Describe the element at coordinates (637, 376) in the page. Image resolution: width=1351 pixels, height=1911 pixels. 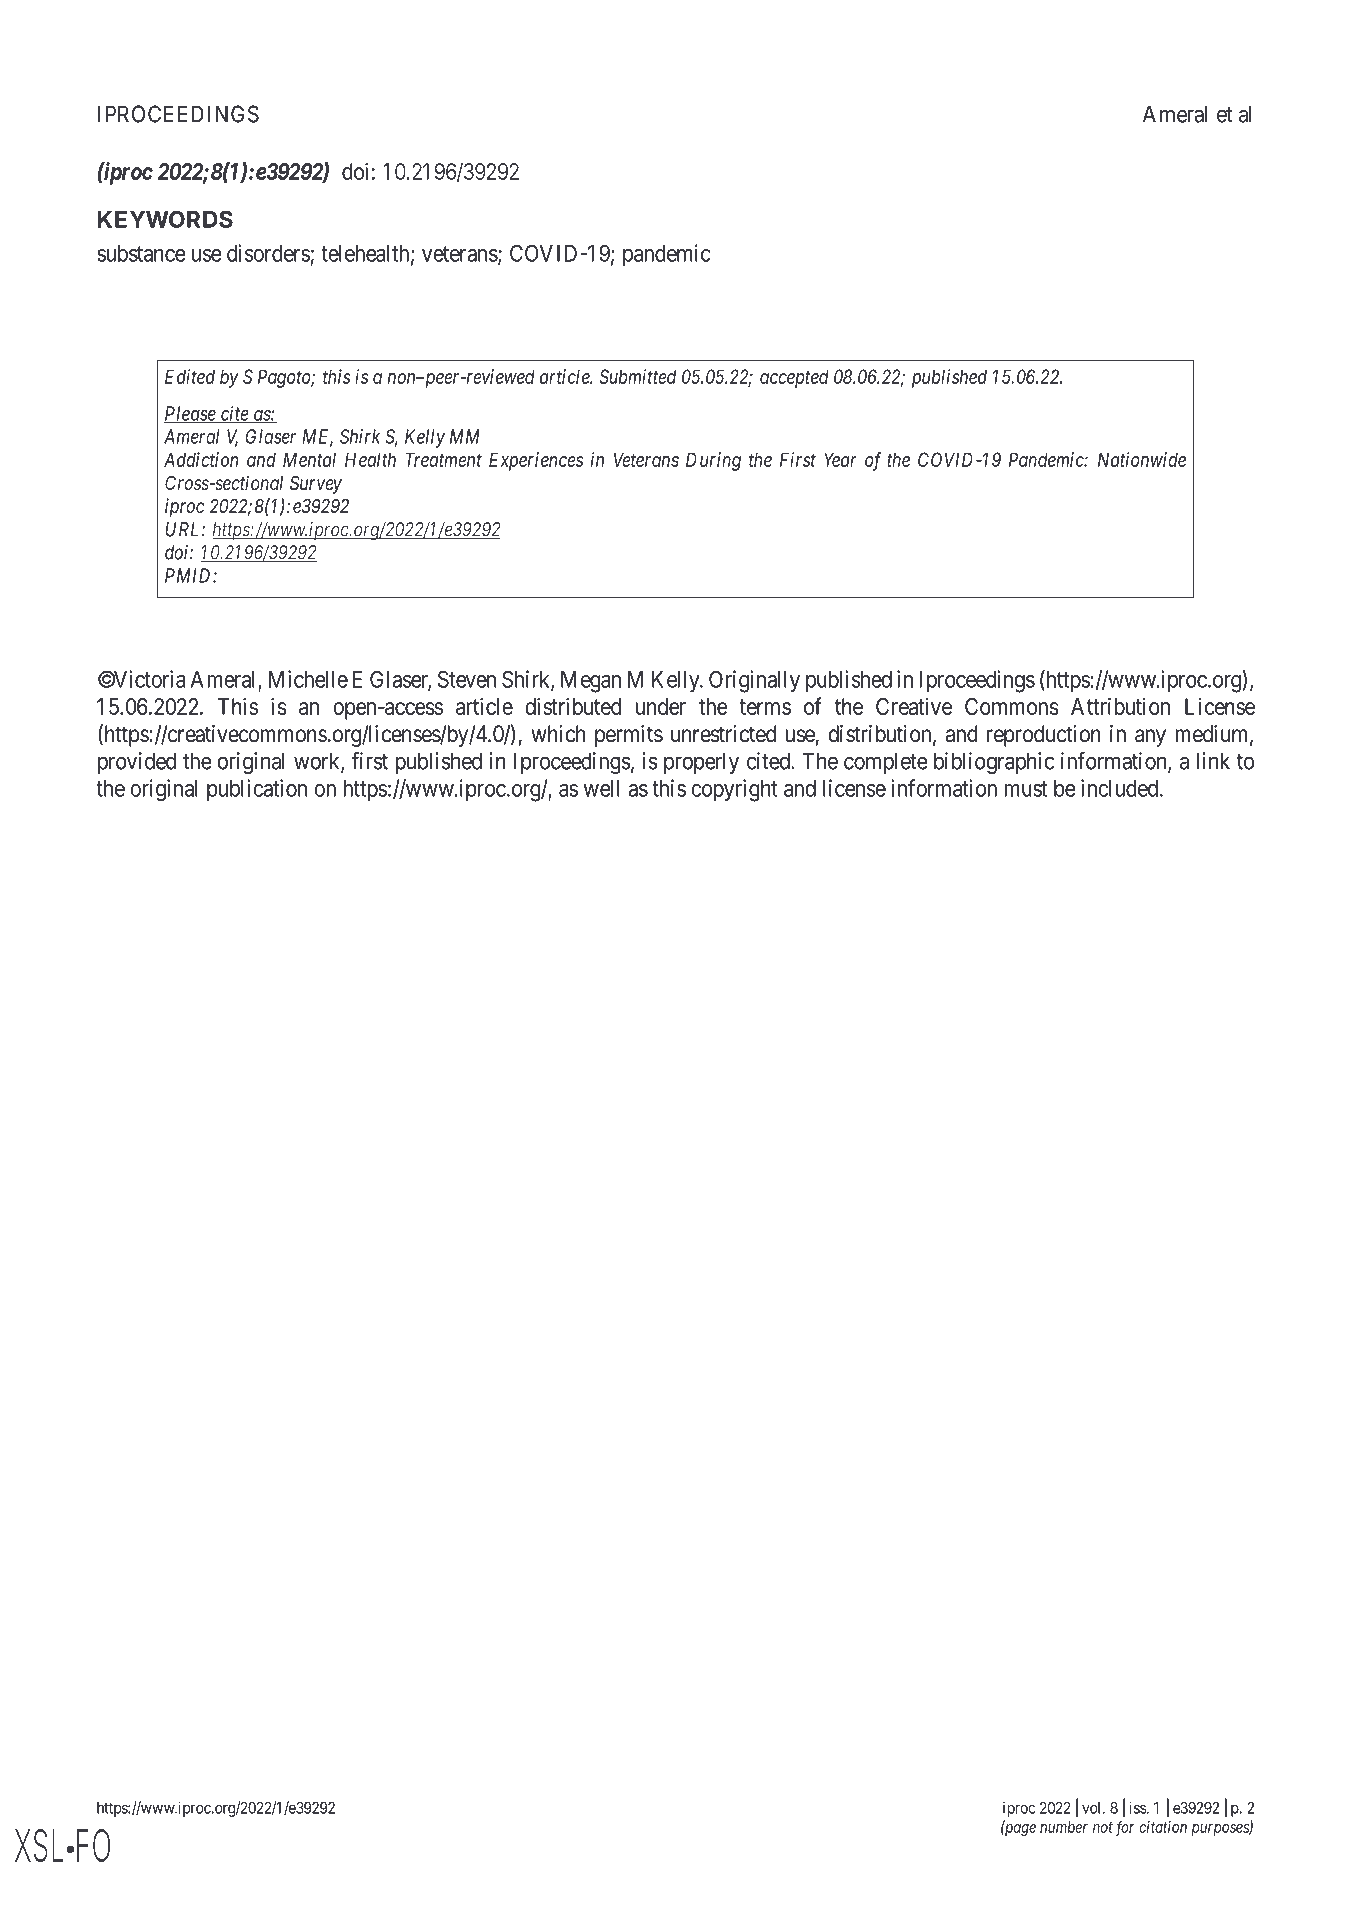
I see `Submitted` at that location.
